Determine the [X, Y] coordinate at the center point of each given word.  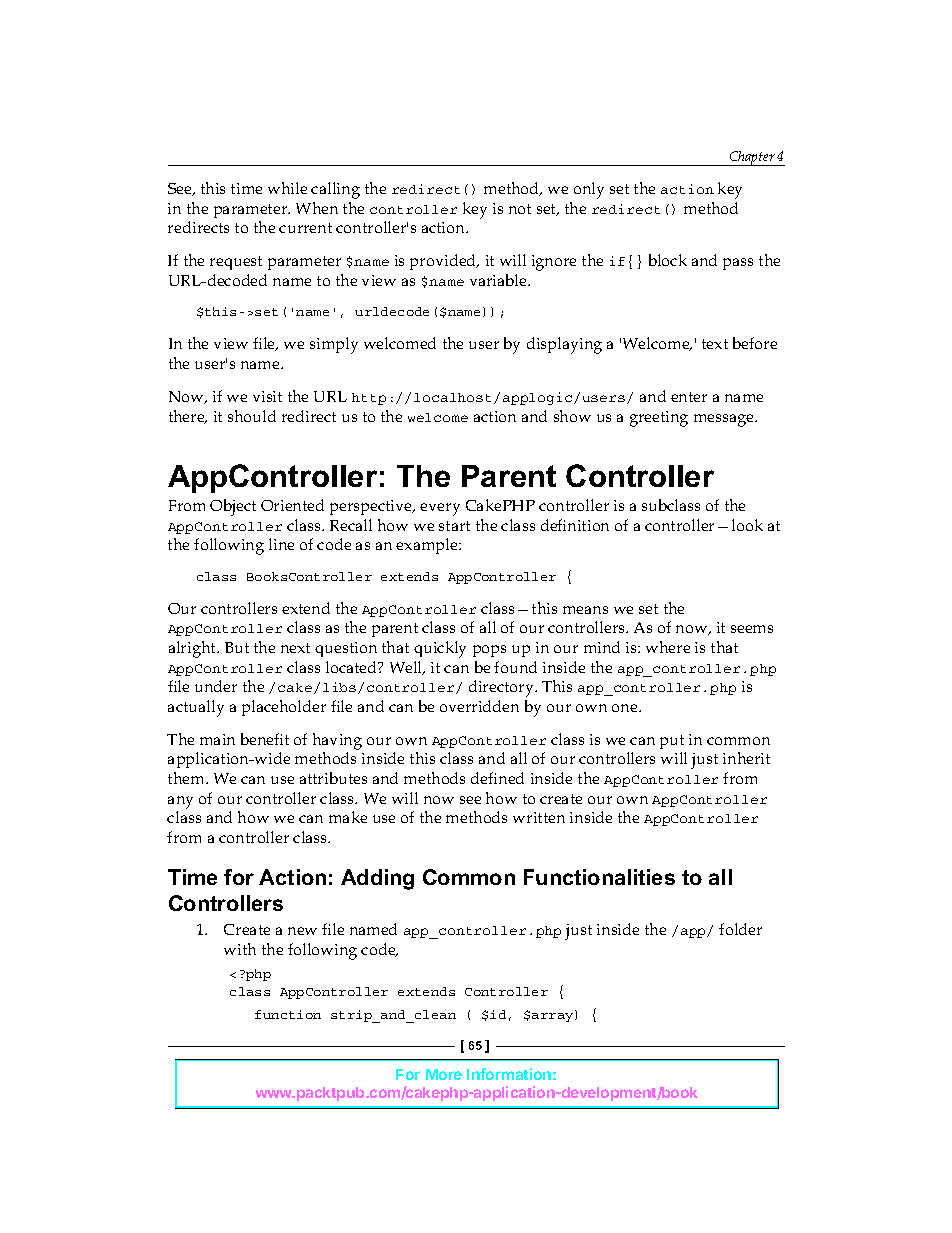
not [520, 209]
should [252, 416]
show [572, 416]
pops [489, 651]
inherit [746, 758]
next [295, 648]
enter [689, 397]
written [539, 817]
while [287, 188]
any [180, 802]
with [240, 949]
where [668, 647]
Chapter [752, 158]
